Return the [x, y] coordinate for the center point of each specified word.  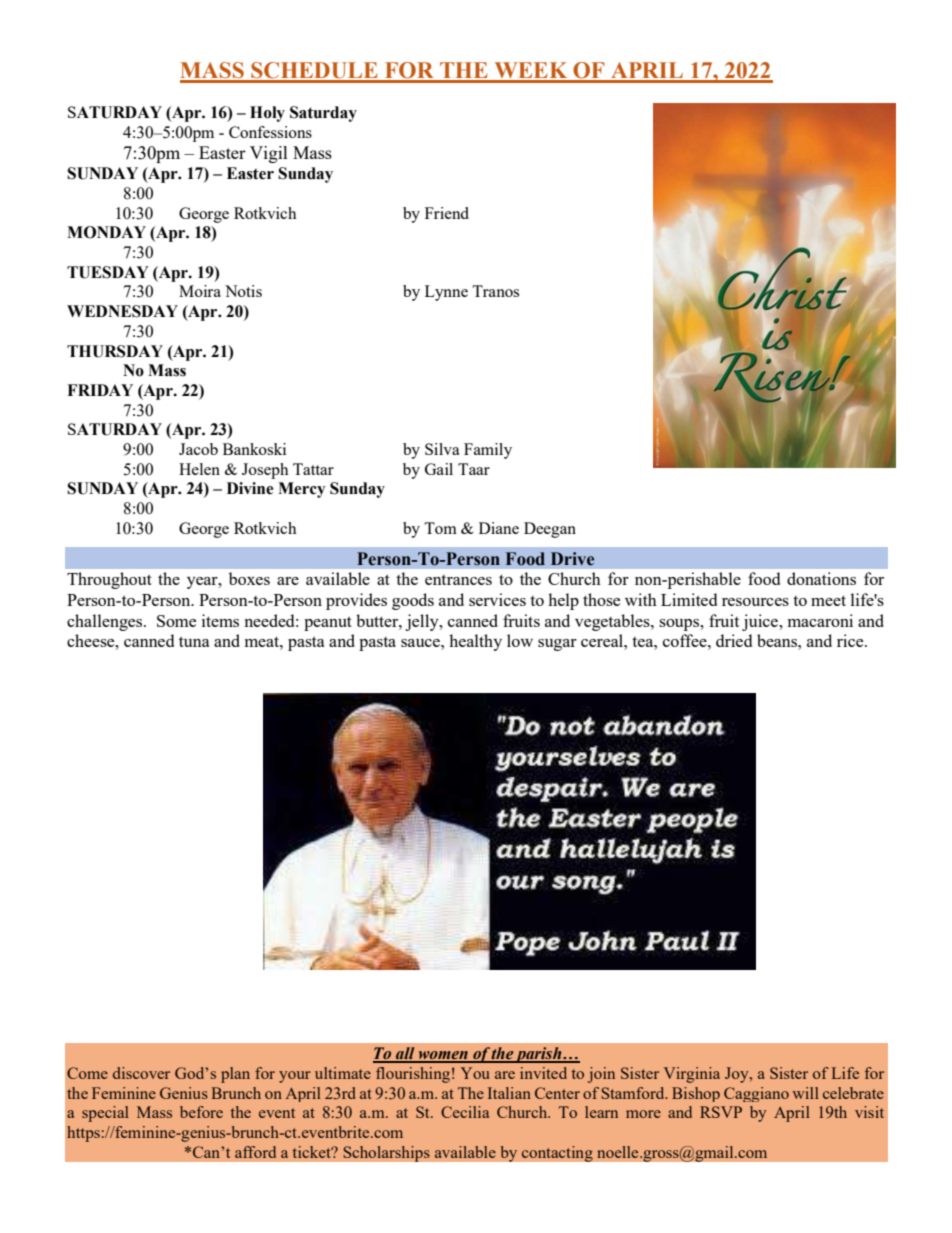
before [201, 1112]
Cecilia [465, 1112]
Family [488, 451]
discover [141, 1073]
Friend [447, 213]
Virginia [692, 1075]
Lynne [446, 293]
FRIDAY [100, 390]
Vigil [269, 154]
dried [734, 640]
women [443, 1056]
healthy [475, 642]
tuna [194, 641]
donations [821, 578]
